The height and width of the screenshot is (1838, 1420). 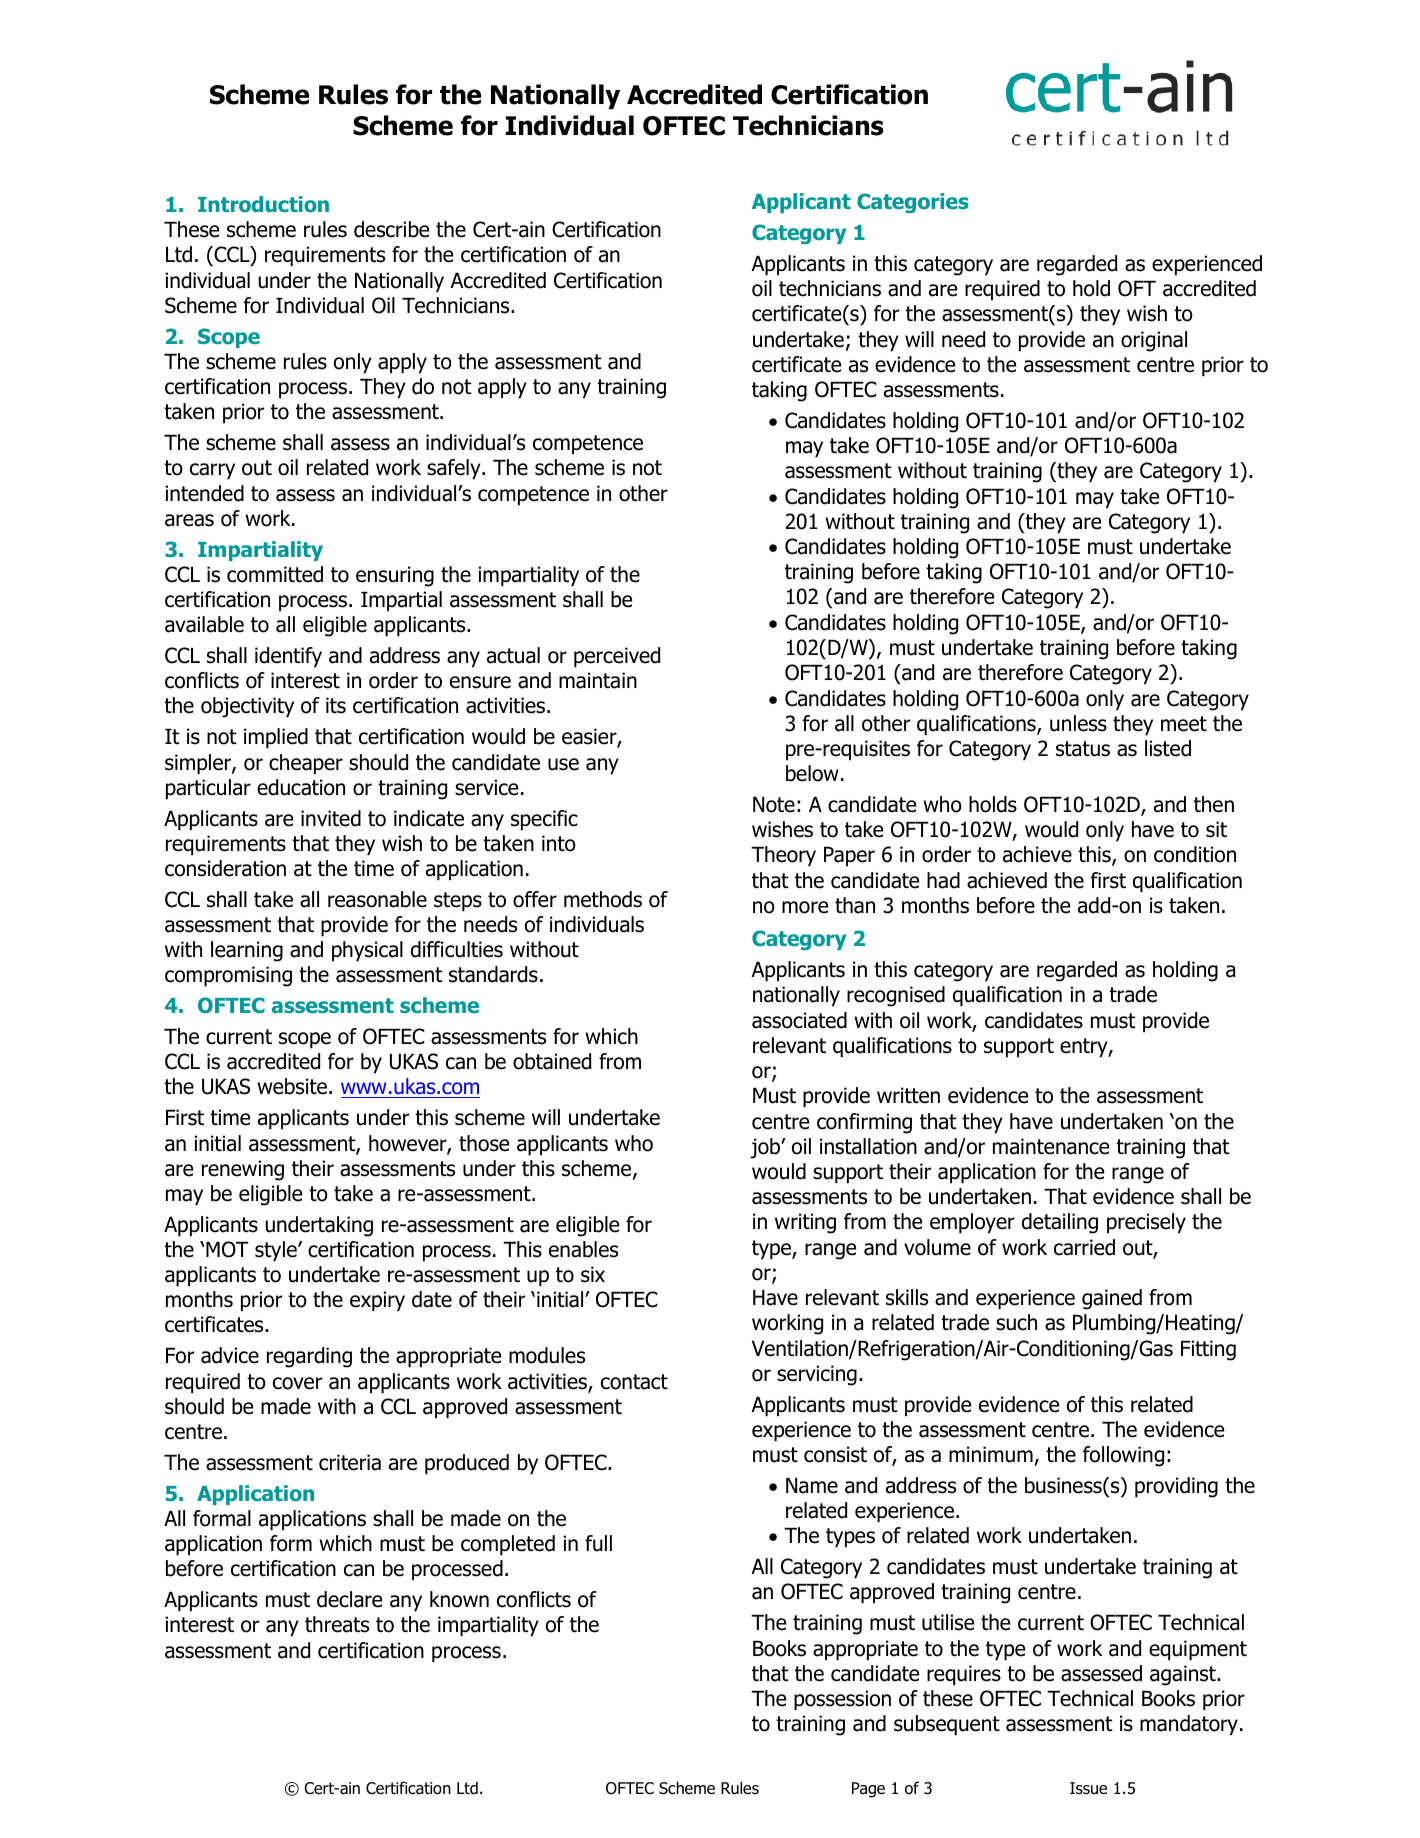 I want to click on writing, so click(x=805, y=1223).
